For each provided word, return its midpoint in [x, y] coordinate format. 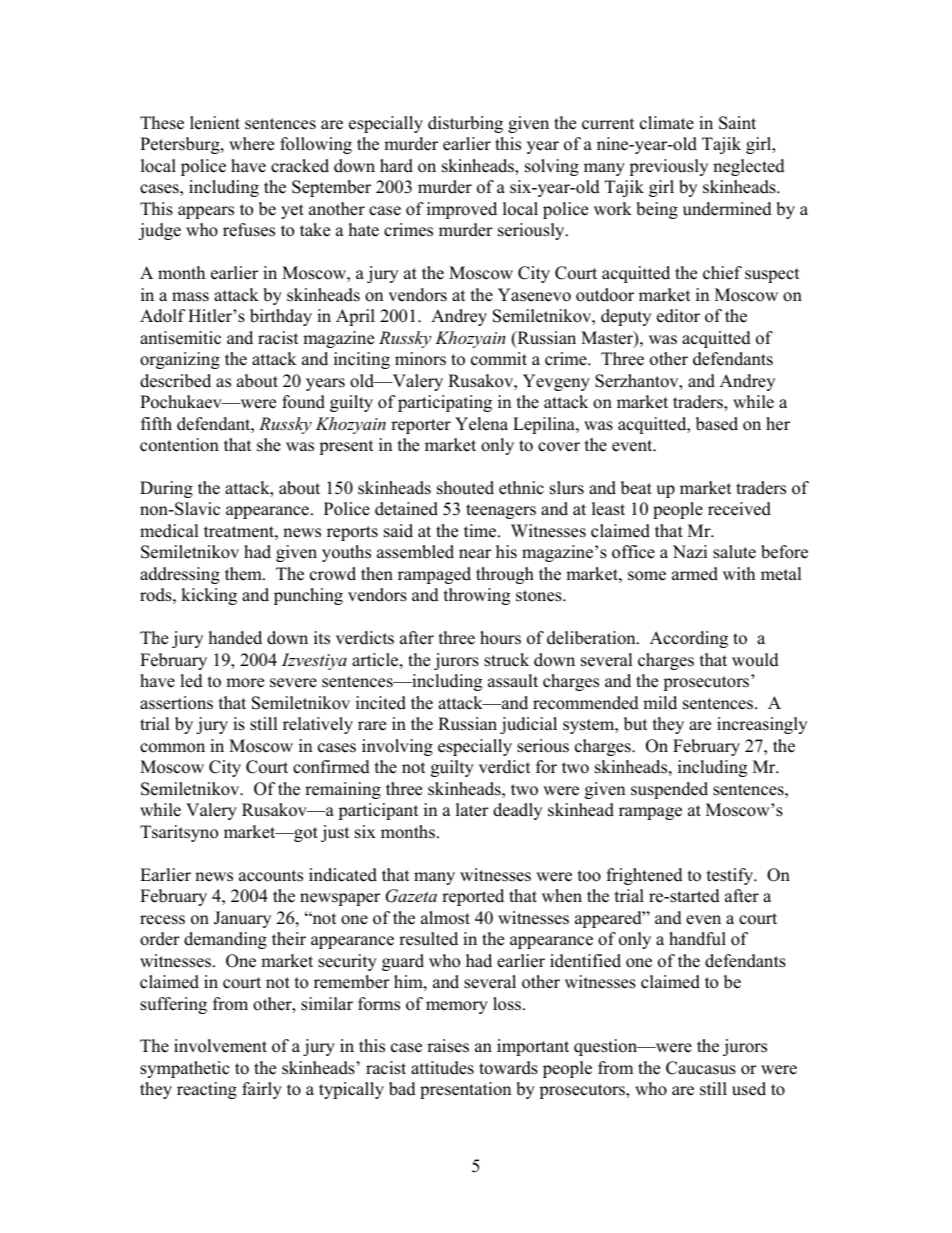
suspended [669, 790]
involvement [220, 1046]
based [717, 424]
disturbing [465, 124]
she [269, 445]
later [472, 810]
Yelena [481, 424]
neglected [749, 167]
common [172, 748]
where [251, 144]
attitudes [442, 1068]
